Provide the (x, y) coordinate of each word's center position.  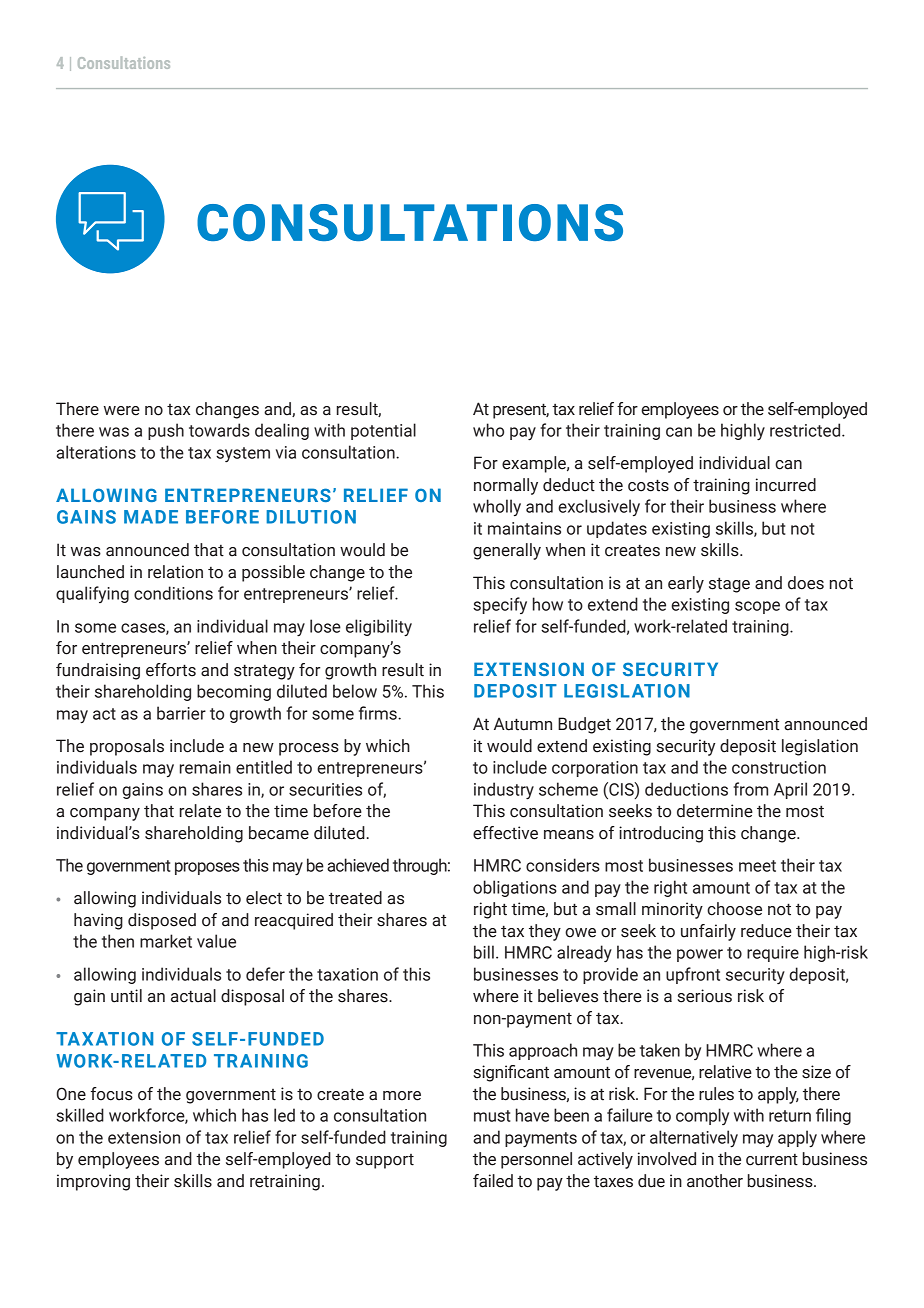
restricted (806, 430)
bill (484, 952)
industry (504, 791)
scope (757, 607)
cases (144, 629)
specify (500, 605)
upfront (693, 975)
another (715, 1181)
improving (93, 1182)
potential (383, 431)
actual (193, 996)
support (385, 1161)
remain (205, 767)
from (750, 789)
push (166, 431)
